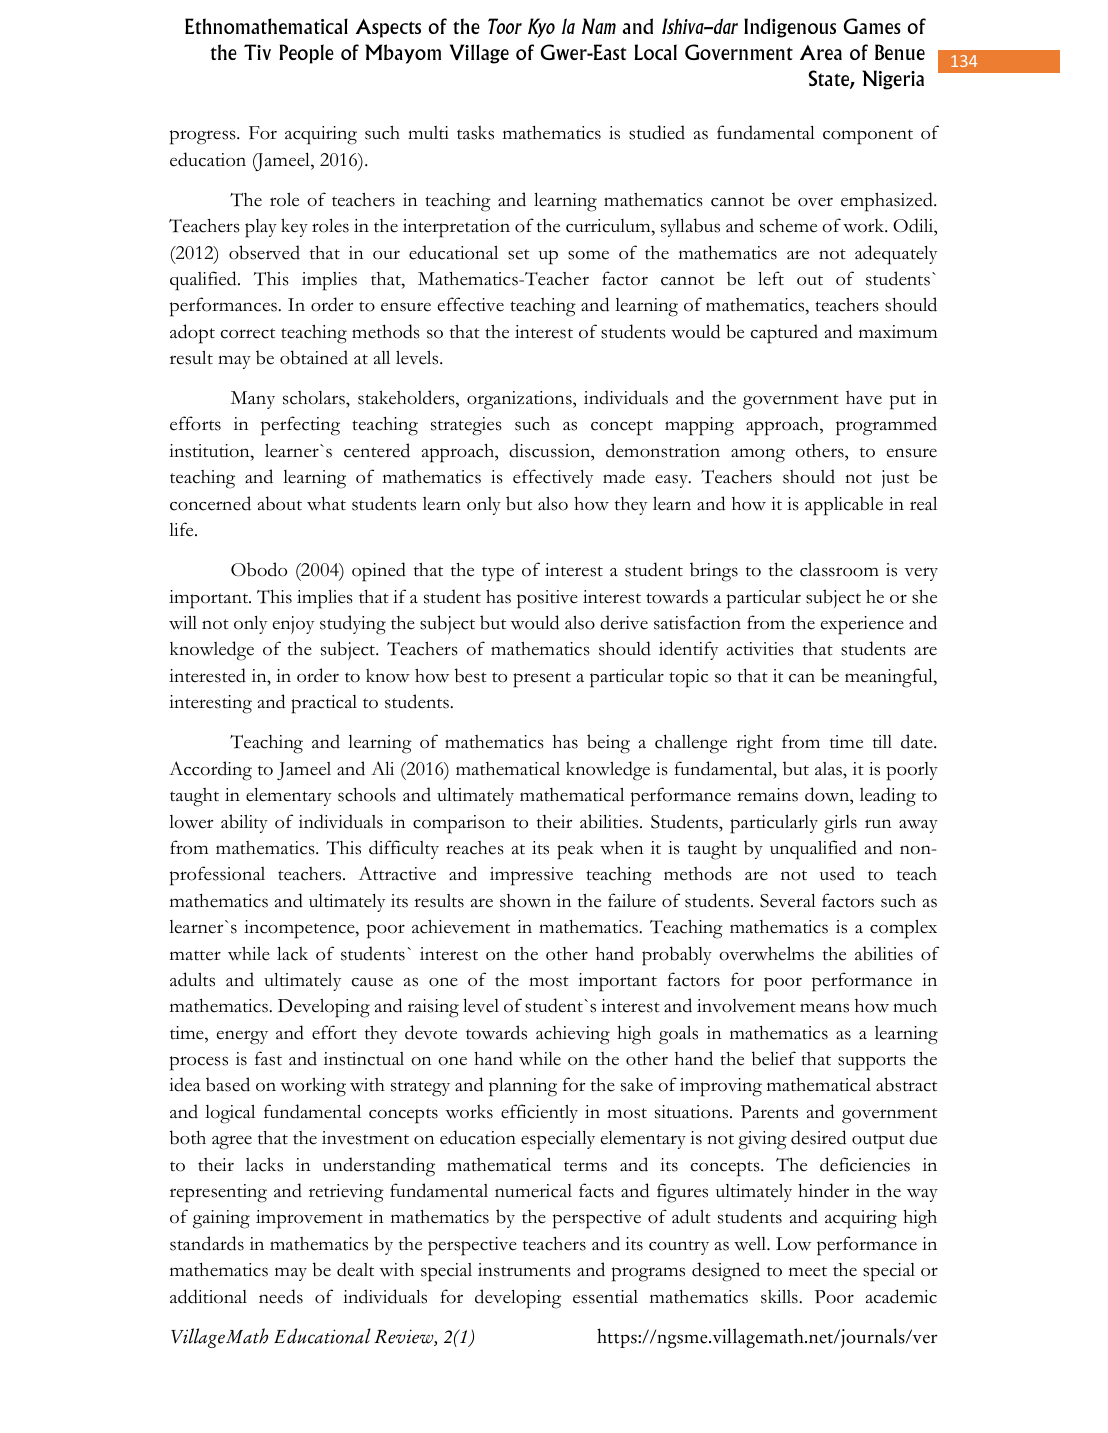 This document has width=1108, height=1433. What do you see at coordinates (541, 28) in the document?
I see `Kyo` at bounding box center [541, 28].
